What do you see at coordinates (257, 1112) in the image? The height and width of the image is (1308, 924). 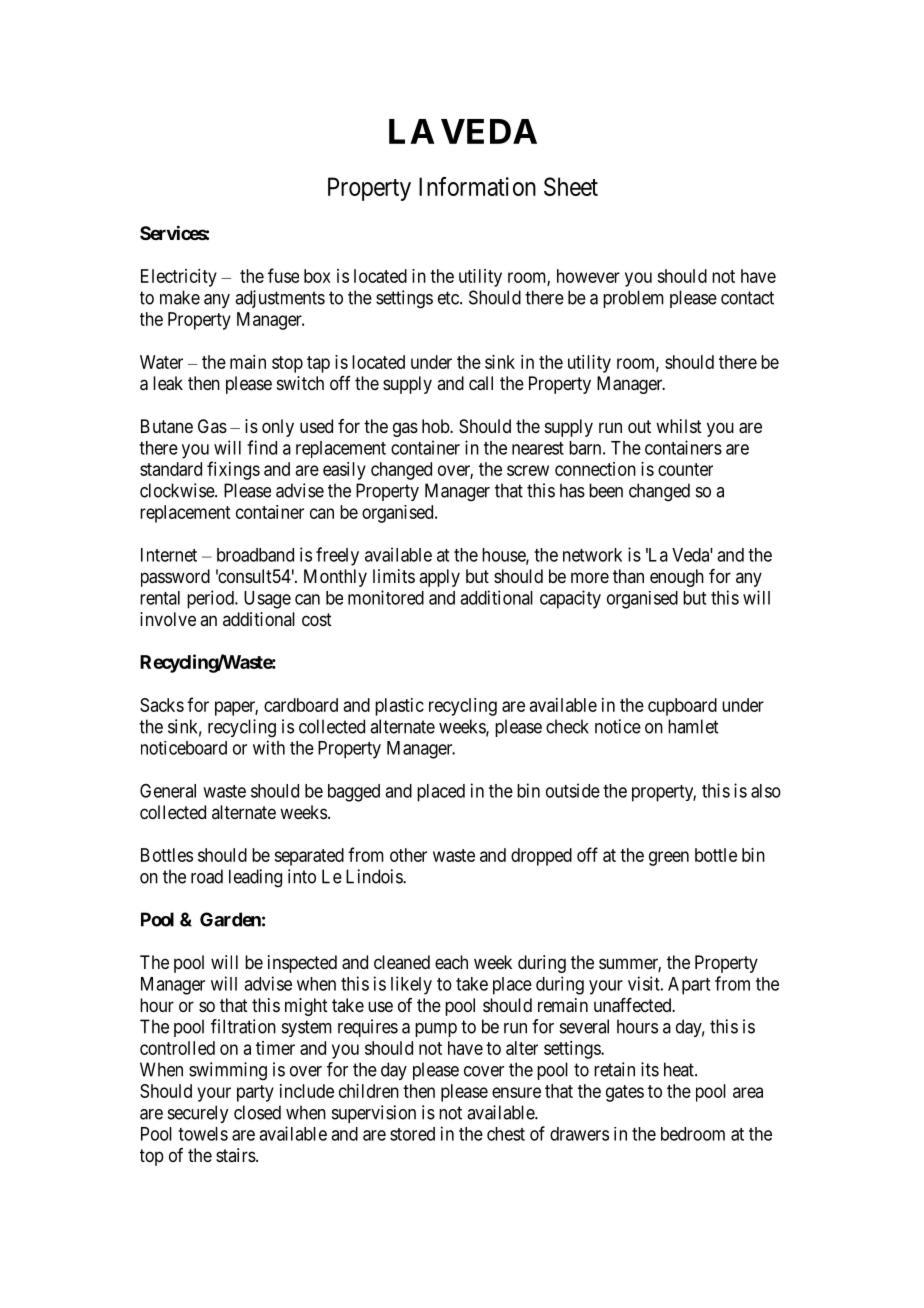 I see `closed` at bounding box center [257, 1112].
